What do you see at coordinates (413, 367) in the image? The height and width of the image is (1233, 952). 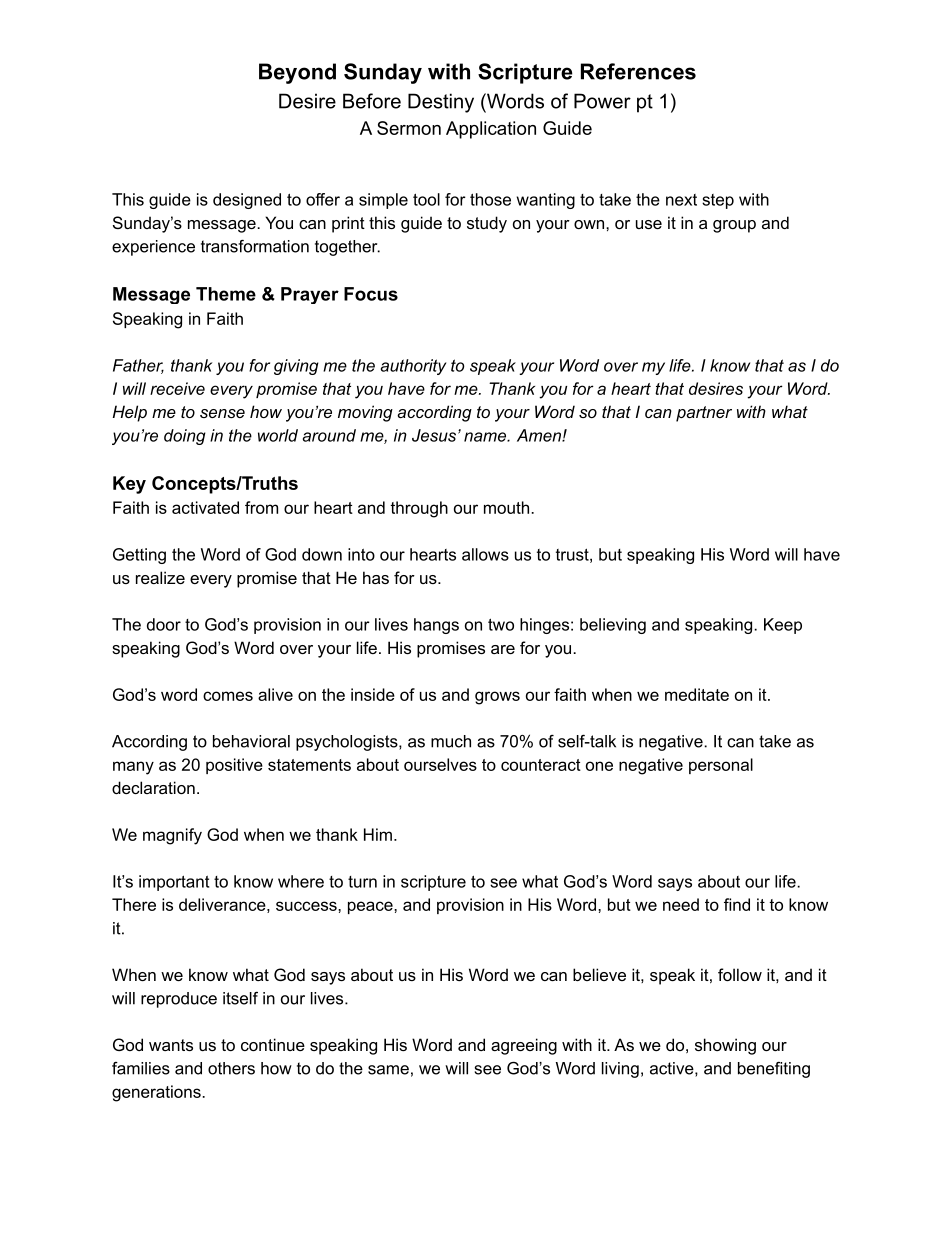 I see `authority` at bounding box center [413, 367].
